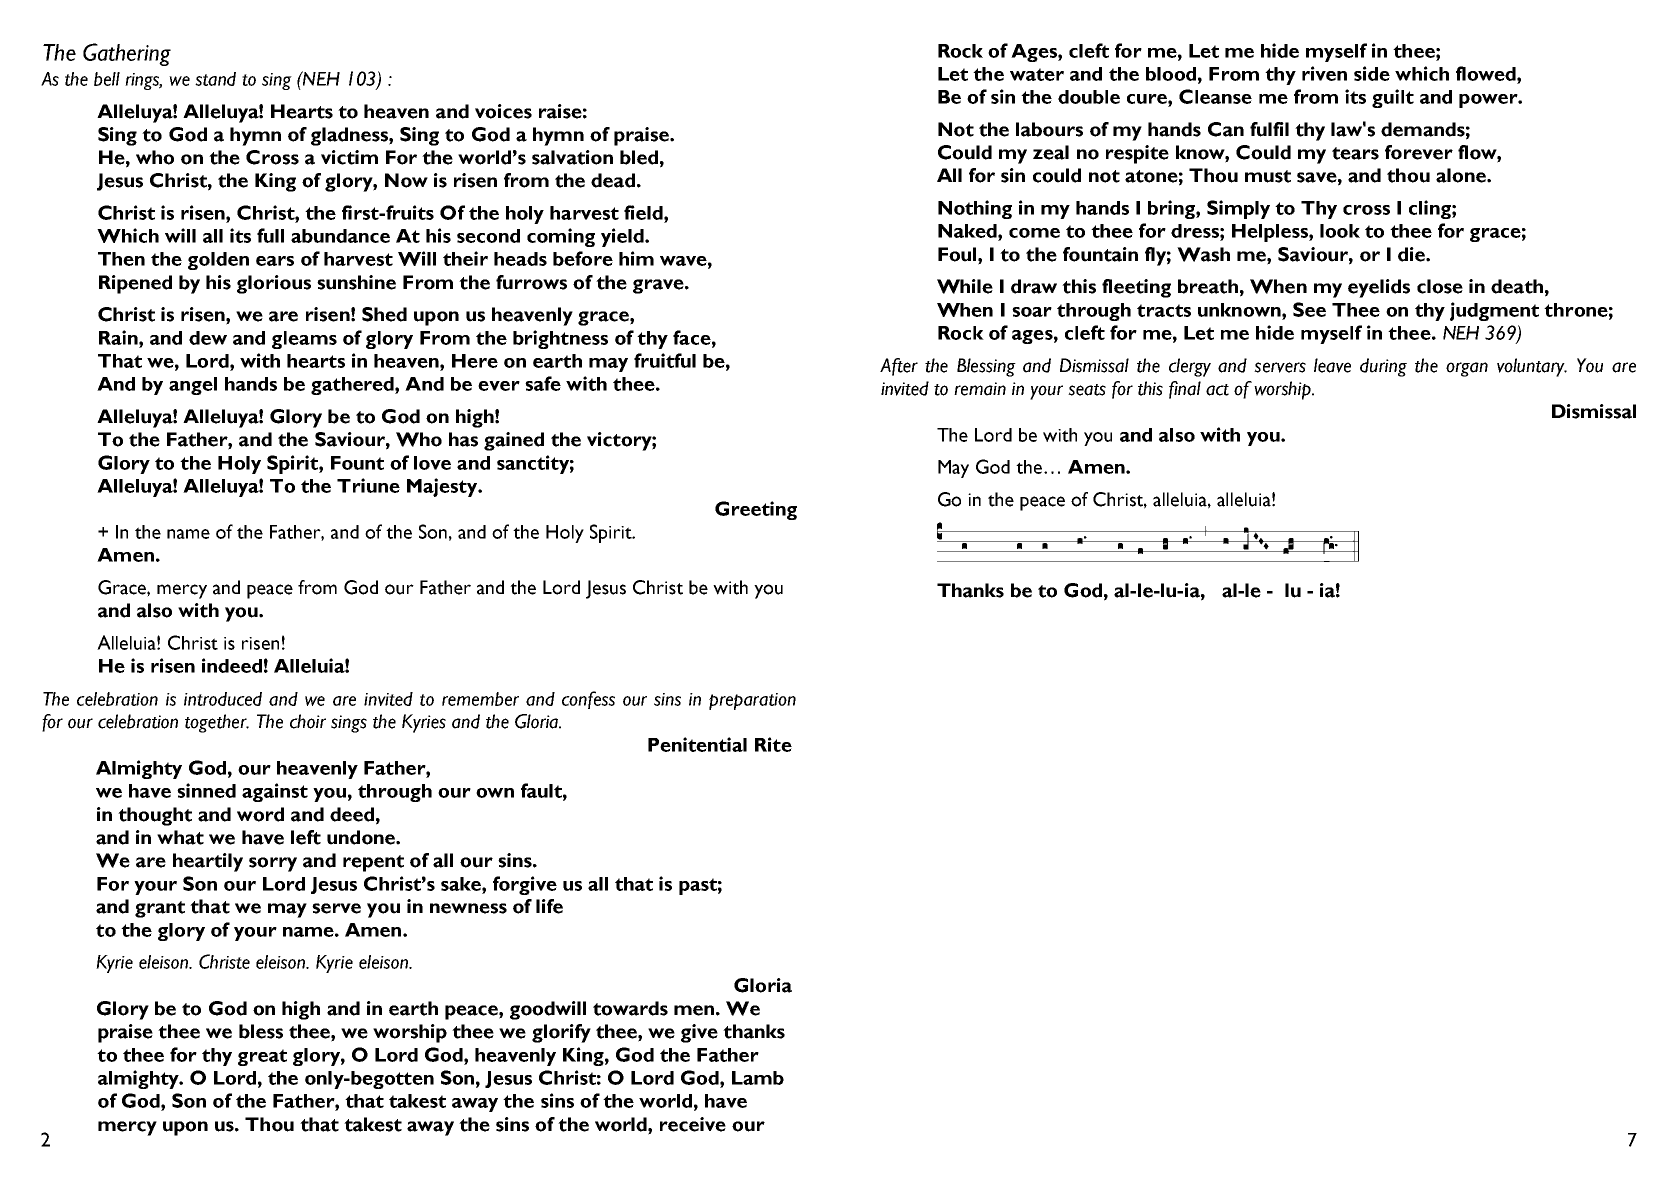 The height and width of the screenshot is (1187, 1679). What do you see at coordinates (1037, 74) in the screenshot?
I see `water` at bounding box center [1037, 74].
